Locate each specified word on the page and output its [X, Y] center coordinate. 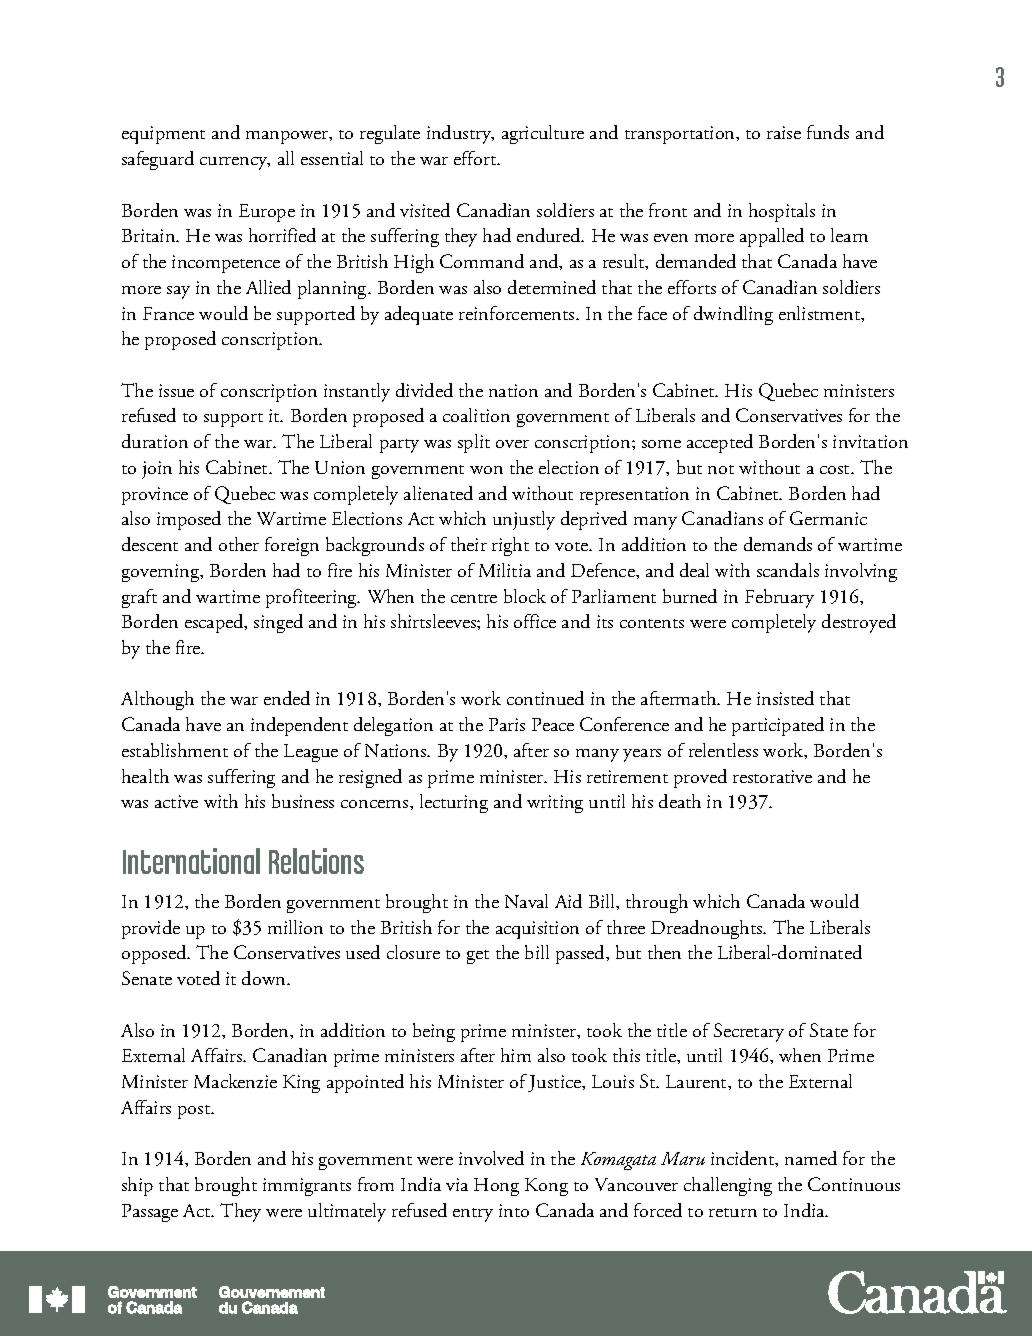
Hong [496, 1187]
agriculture [543, 134]
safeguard [158, 160]
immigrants [307, 1187]
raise [784, 132]
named [811, 1158]
